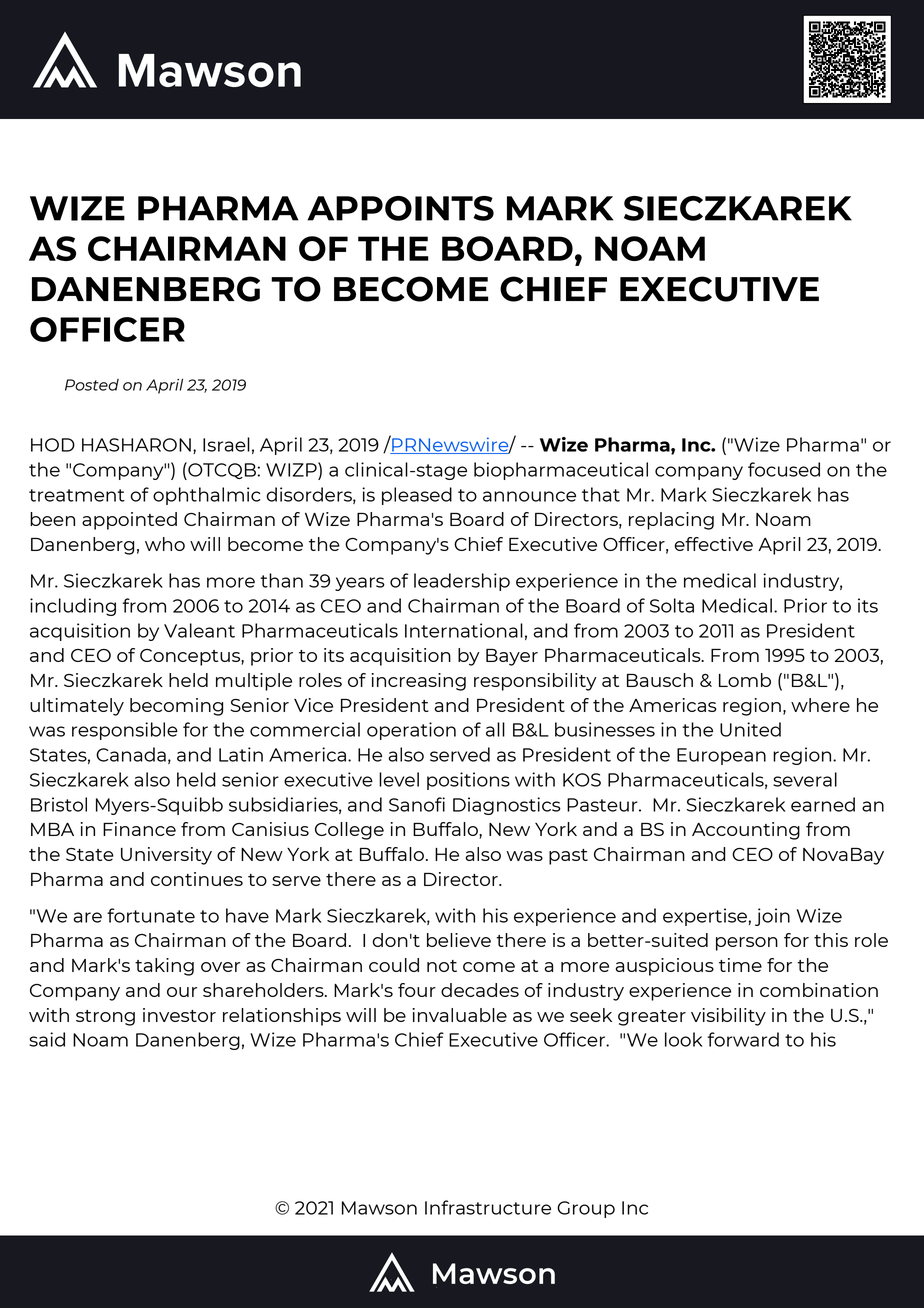 The image size is (924, 1308). Describe the element at coordinates (586, 1209) in the page. I see `Group` at that location.
